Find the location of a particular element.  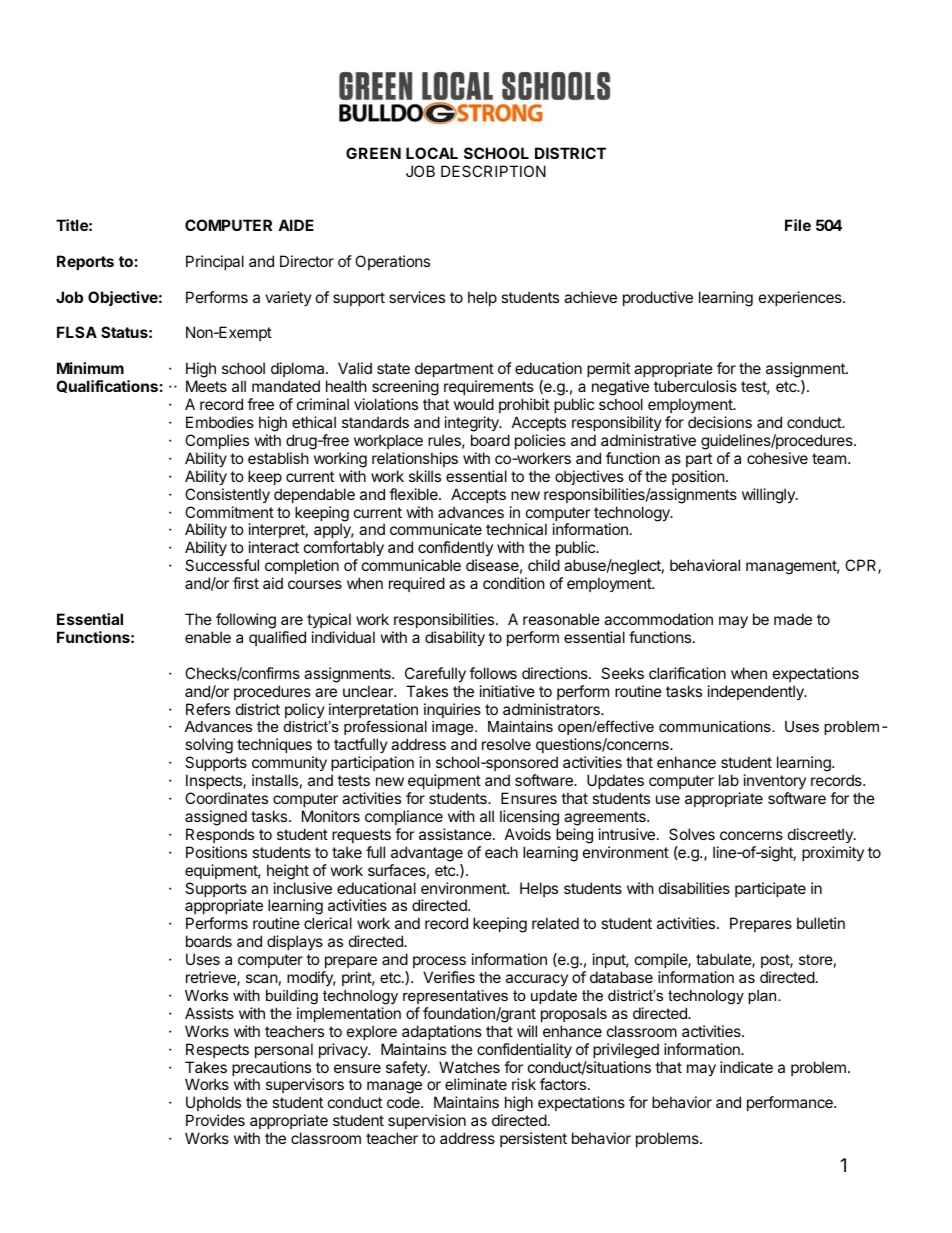

Consistently is located at coordinates (227, 495).
